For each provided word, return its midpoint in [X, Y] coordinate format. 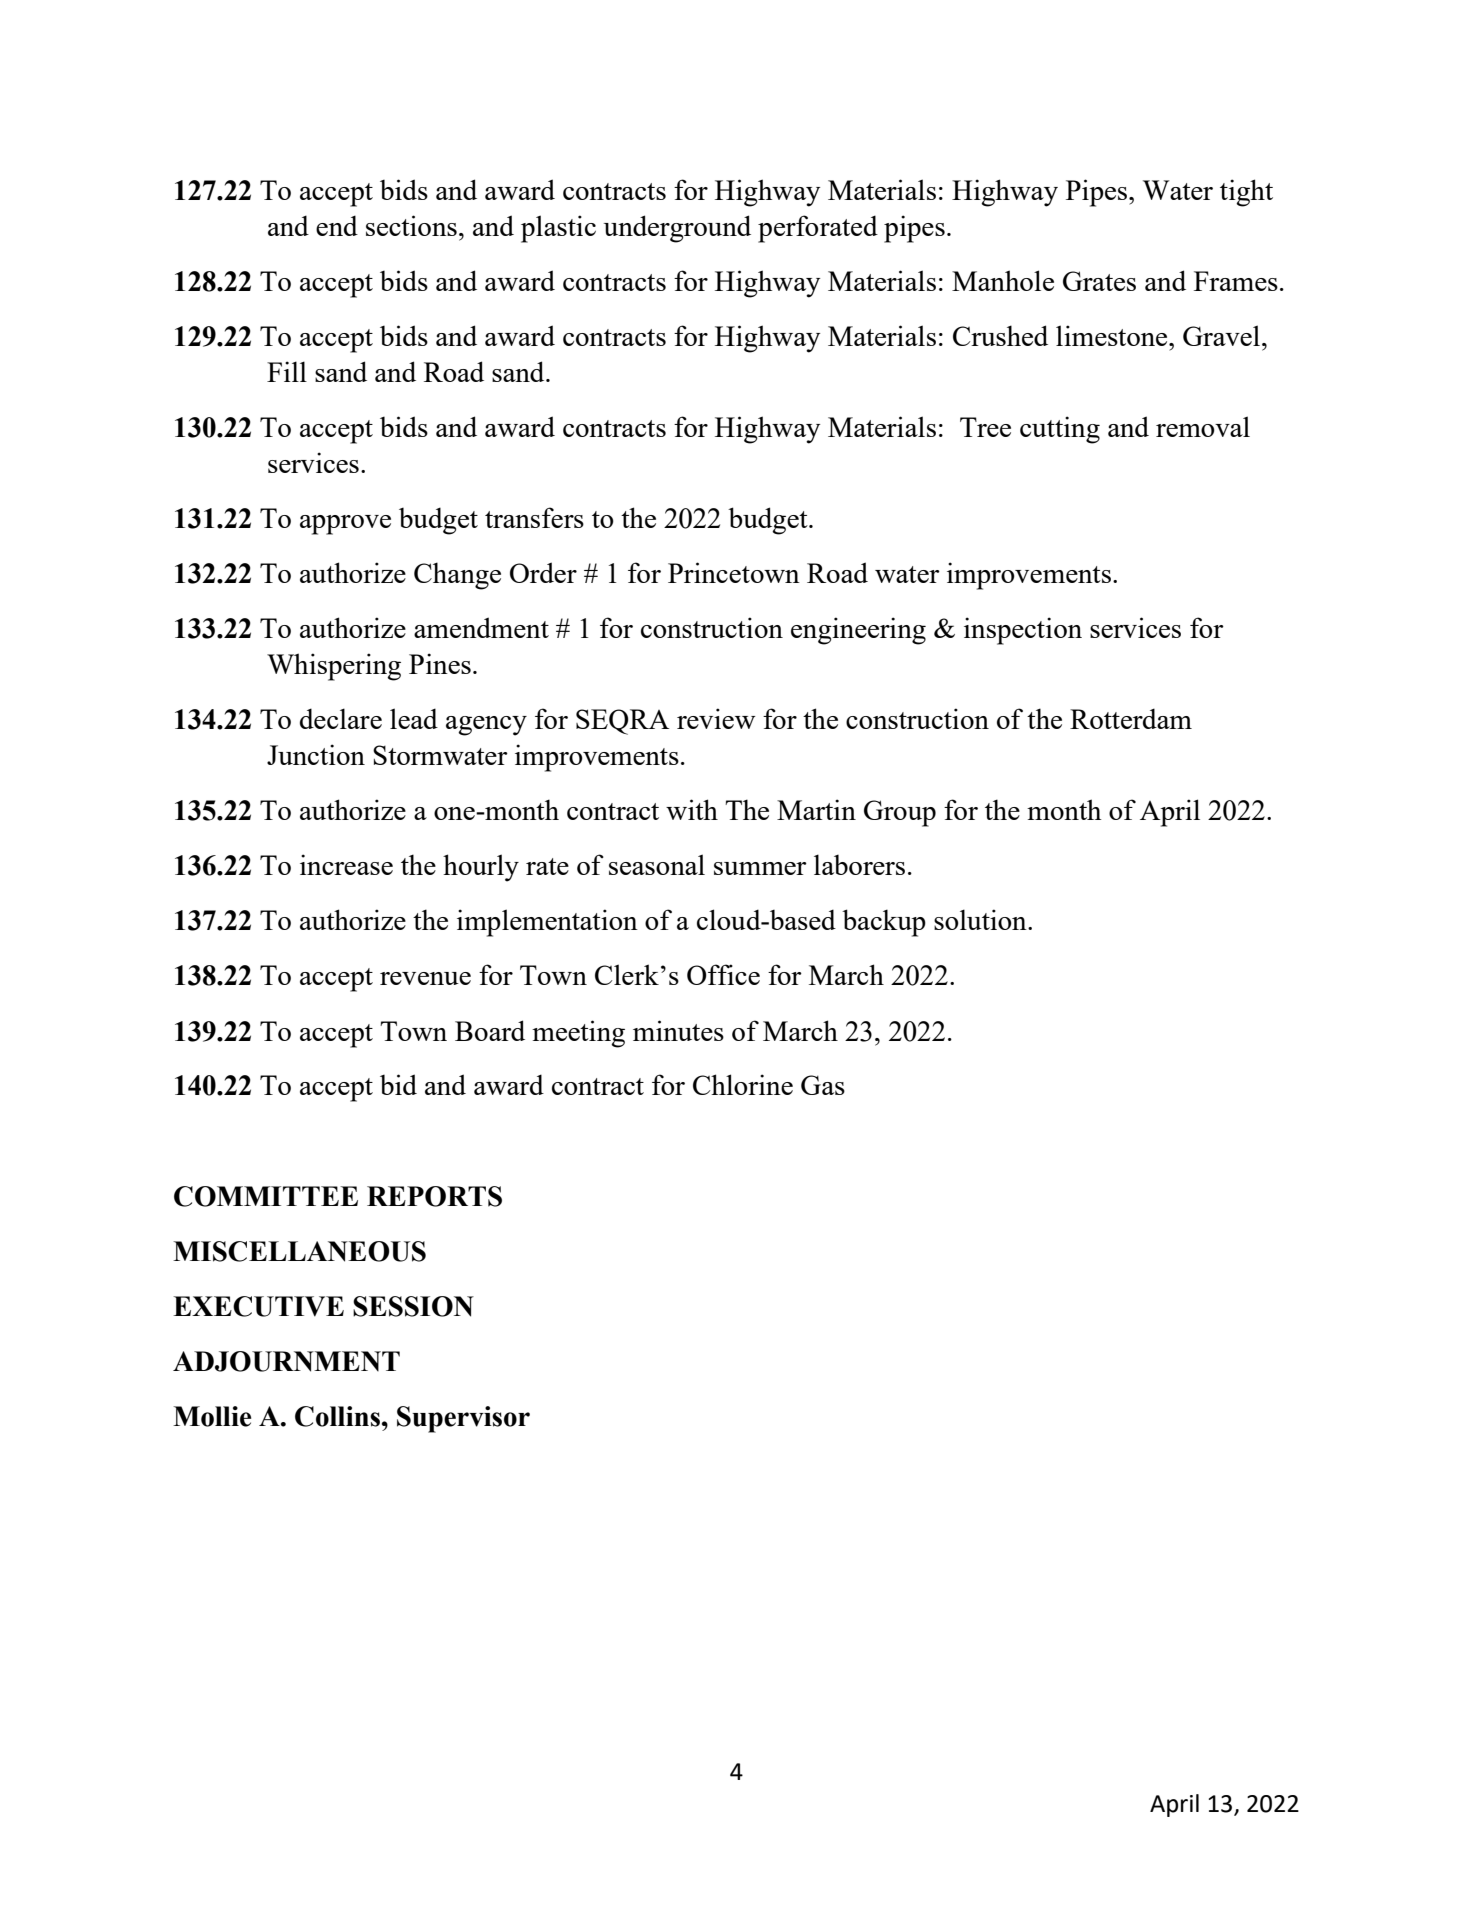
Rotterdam [1131, 718]
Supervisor [463, 1419]
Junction [316, 754]
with [692, 809]
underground [677, 229]
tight [1246, 193]
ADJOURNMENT [286, 1361]
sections [411, 225]
